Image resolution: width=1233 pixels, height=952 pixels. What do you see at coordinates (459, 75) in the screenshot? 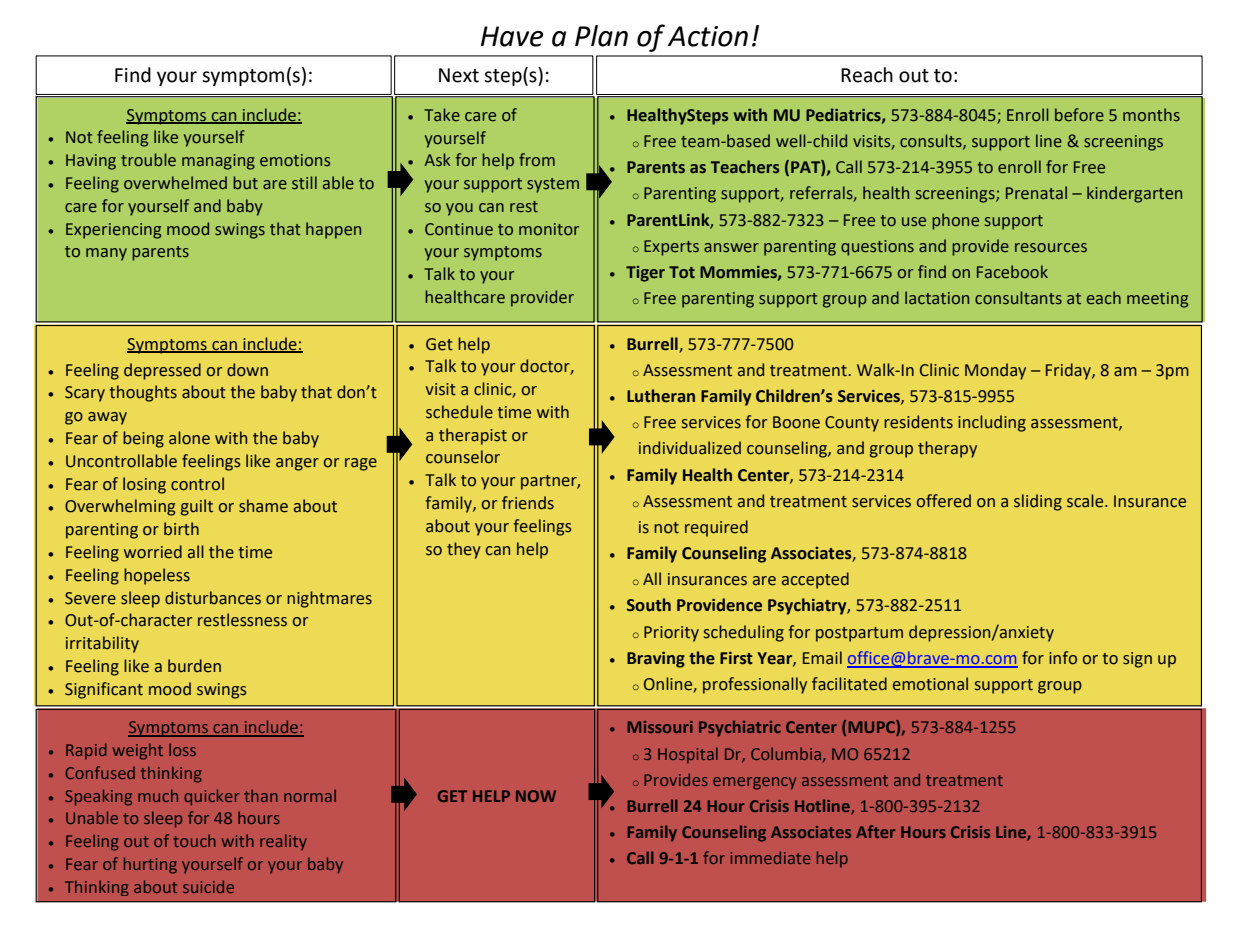
I see `Next` at bounding box center [459, 75].
